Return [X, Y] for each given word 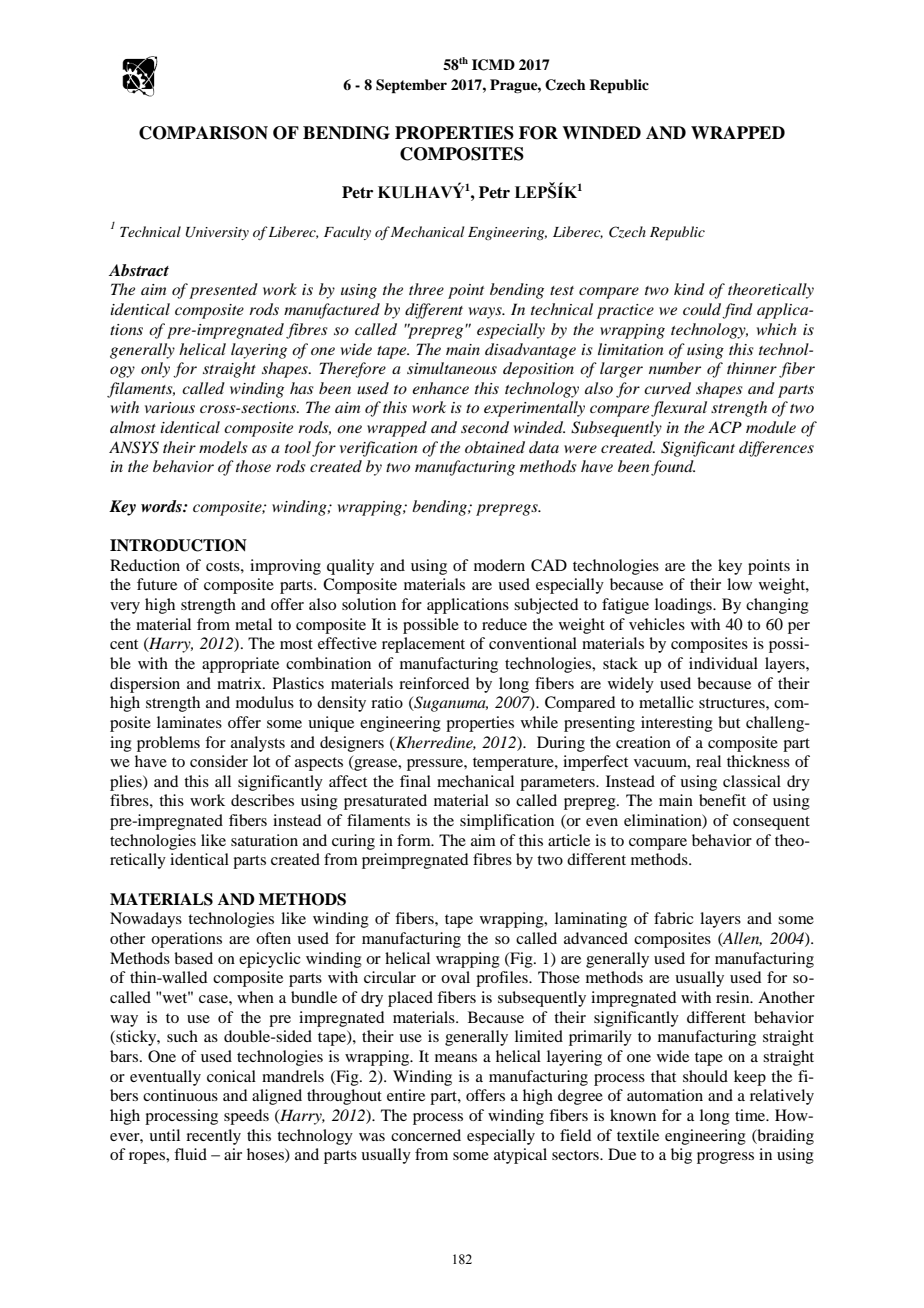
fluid [190, 1154]
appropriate [240, 665]
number [675, 368]
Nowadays [146, 920]
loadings [684, 606]
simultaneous [452, 368]
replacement [423, 645]
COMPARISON [203, 133]
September [411, 86]
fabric [673, 918]
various [170, 407]
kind [689, 289]
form [415, 840]
